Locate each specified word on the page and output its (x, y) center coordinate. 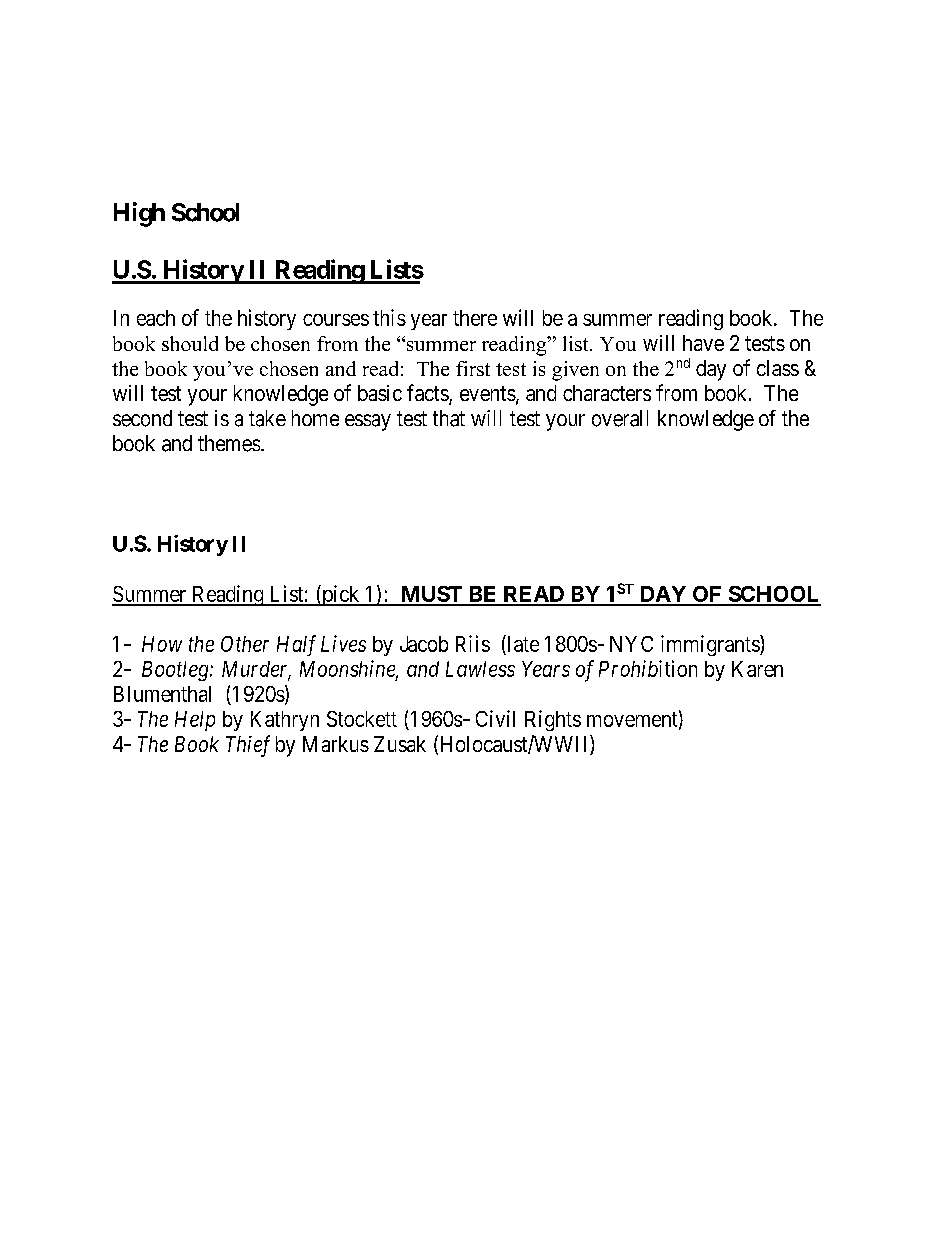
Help (195, 721)
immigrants (711, 645)
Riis (473, 643)
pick (341, 595)
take (267, 418)
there (475, 318)
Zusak (400, 744)
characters (607, 393)
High (139, 214)
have (703, 343)
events (488, 393)
